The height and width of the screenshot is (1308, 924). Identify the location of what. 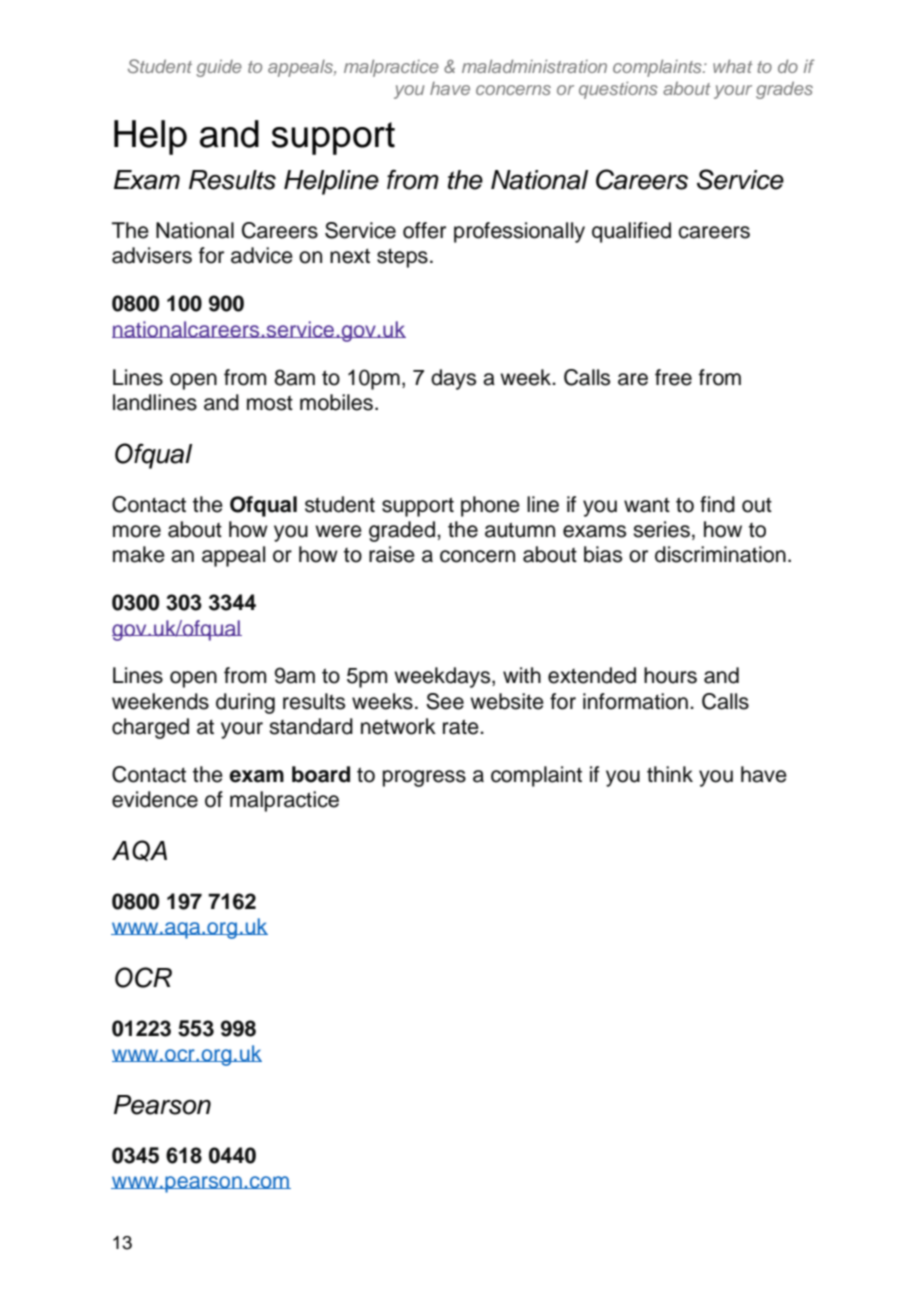
(733, 66).
